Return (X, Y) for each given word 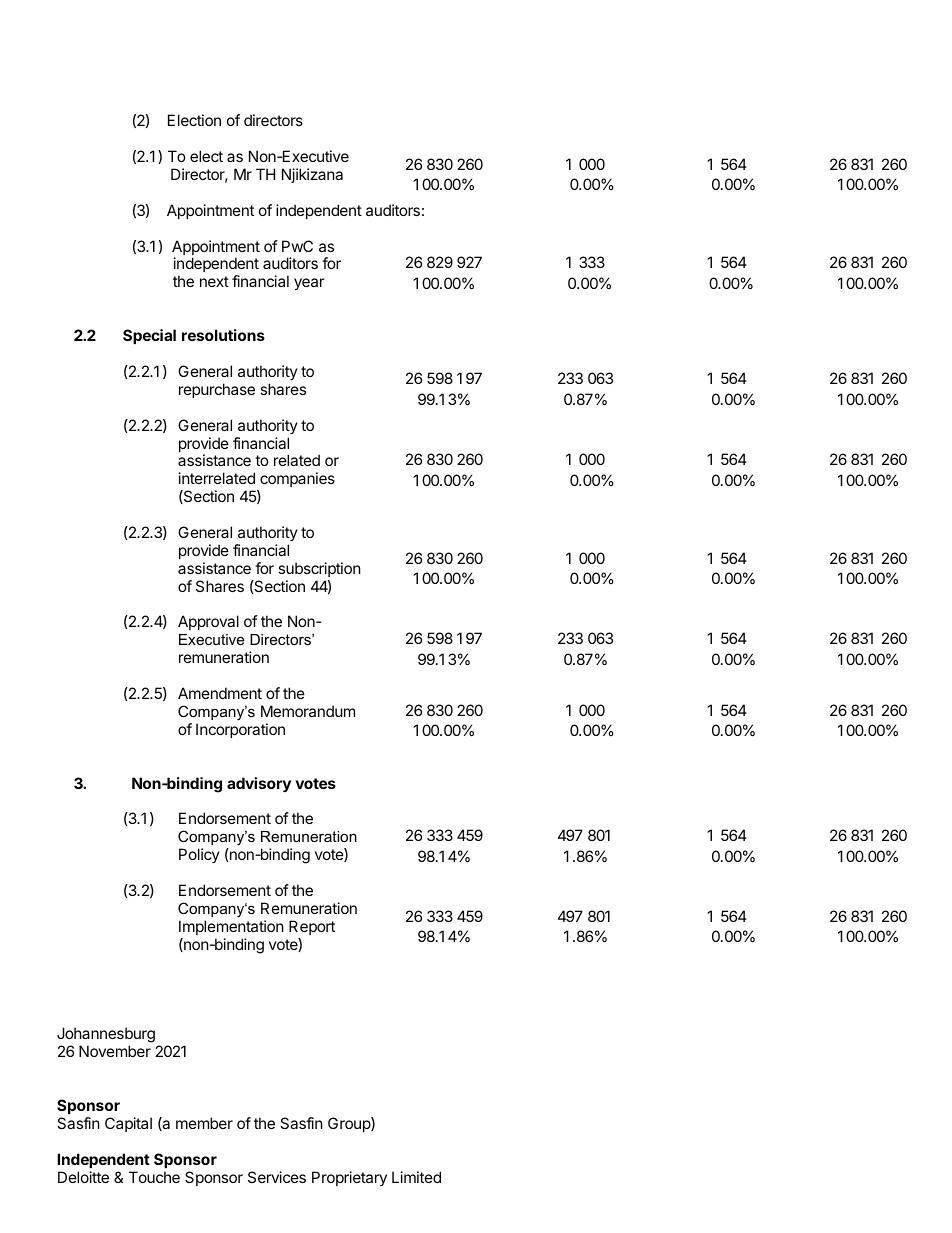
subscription (319, 569)
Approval (208, 622)
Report (312, 927)
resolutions (223, 335)
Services (277, 1177)
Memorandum (308, 711)
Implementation (231, 927)
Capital (128, 1124)
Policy (199, 855)
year (309, 284)
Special (149, 336)
